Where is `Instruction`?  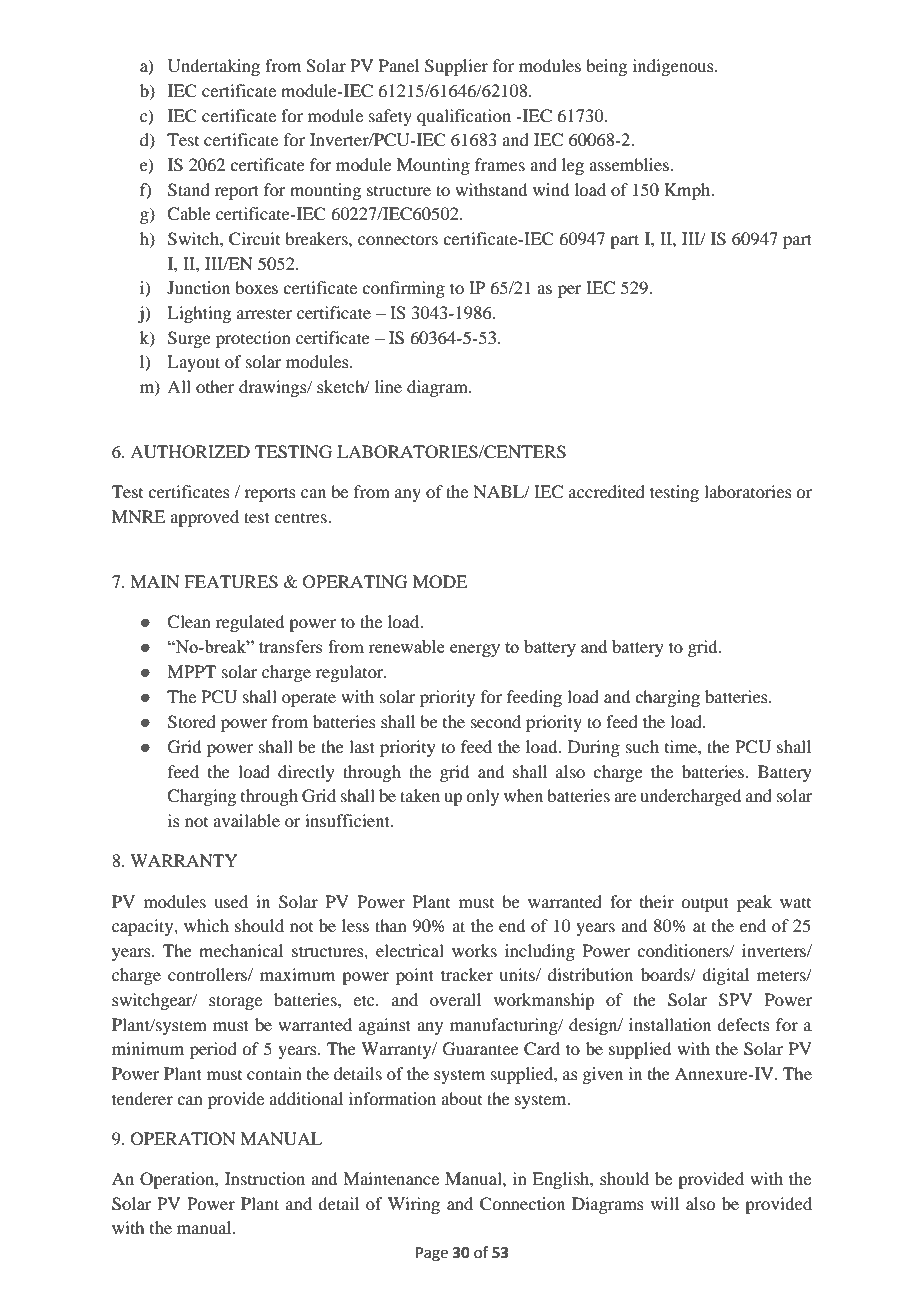 Instruction is located at coordinates (265, 1178).
